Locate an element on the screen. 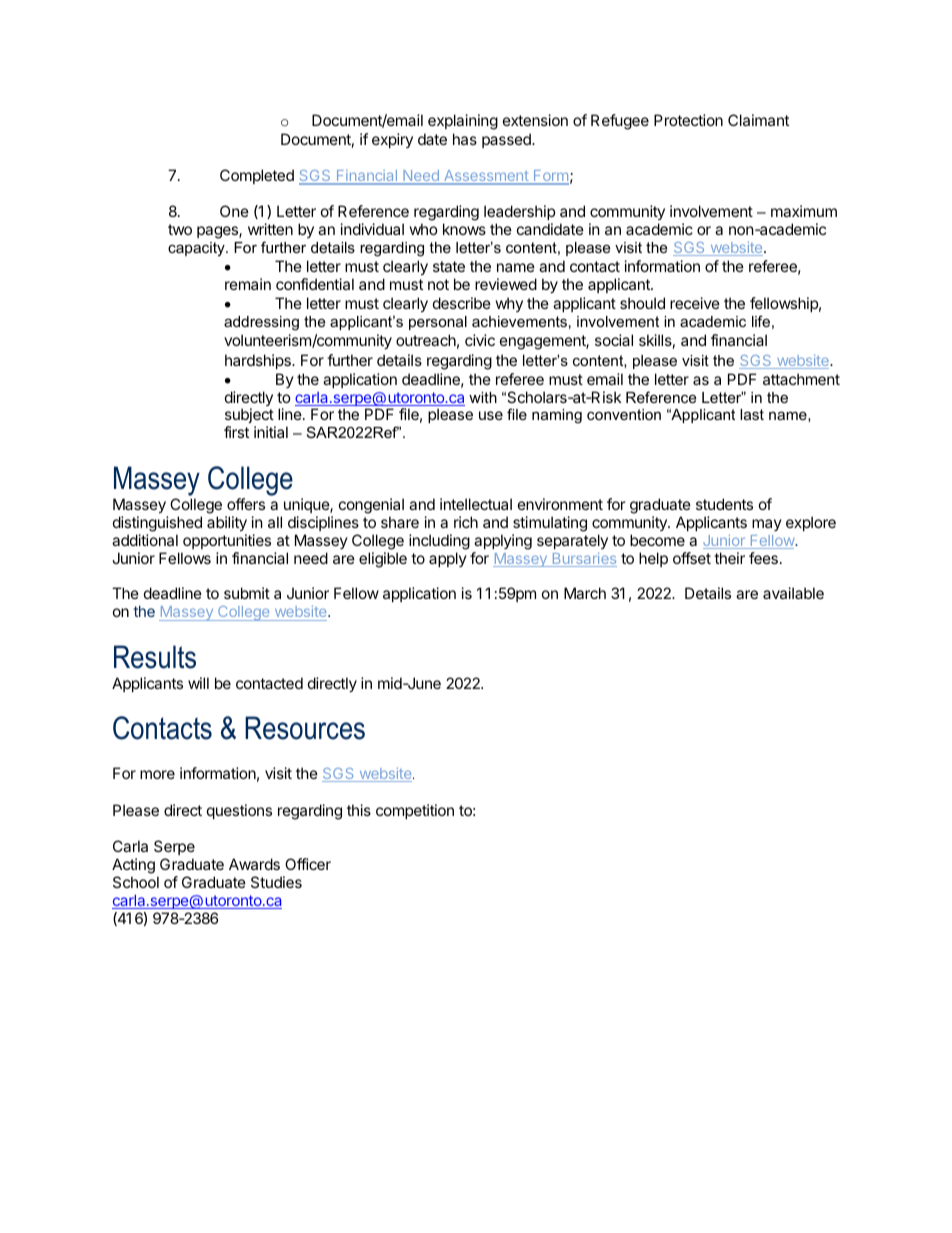  has is located at coordinates (465, 139).
